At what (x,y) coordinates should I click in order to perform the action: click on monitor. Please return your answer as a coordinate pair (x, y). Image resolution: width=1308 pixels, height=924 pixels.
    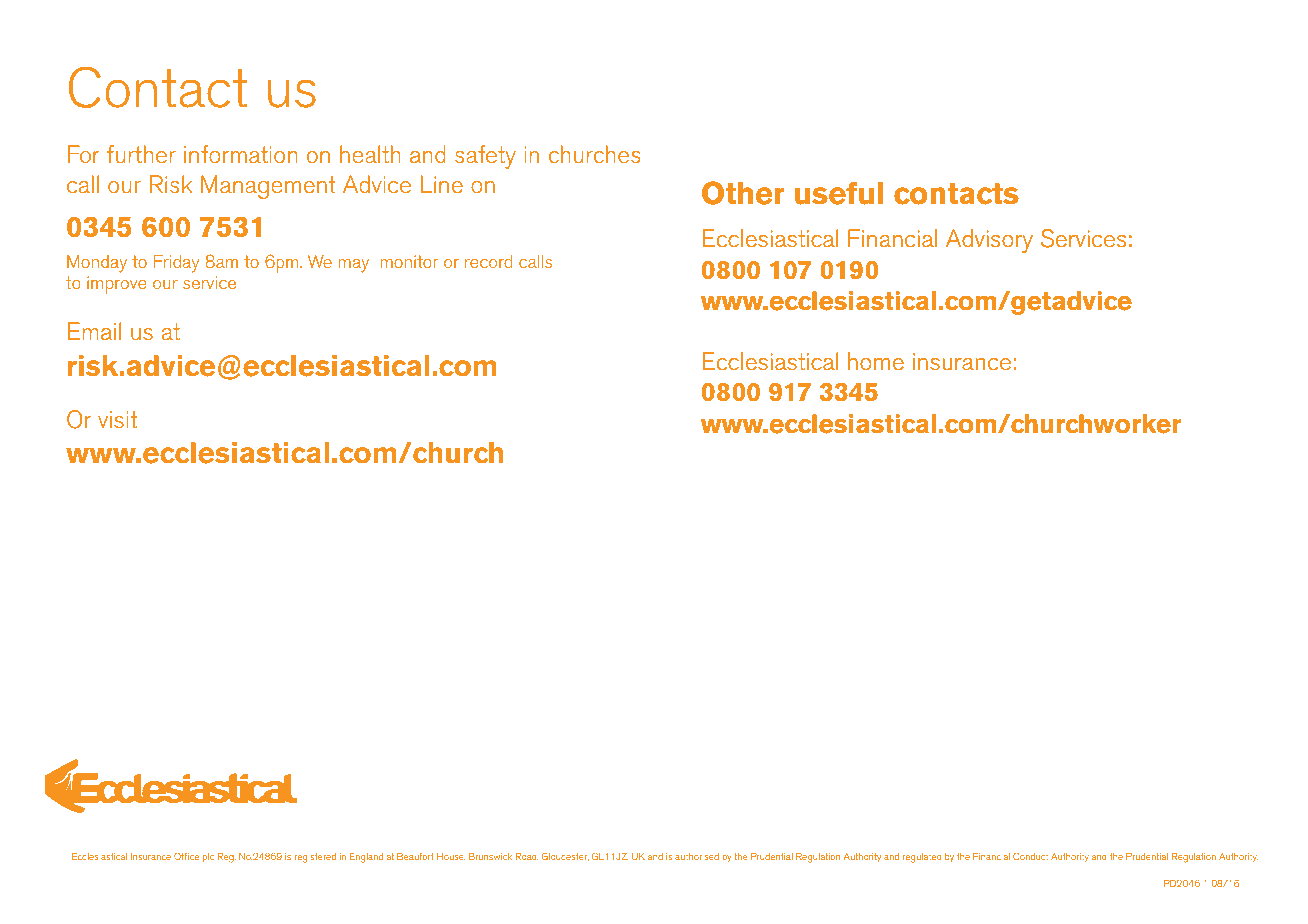
    Looking at the image, I should click on (409, 261).
